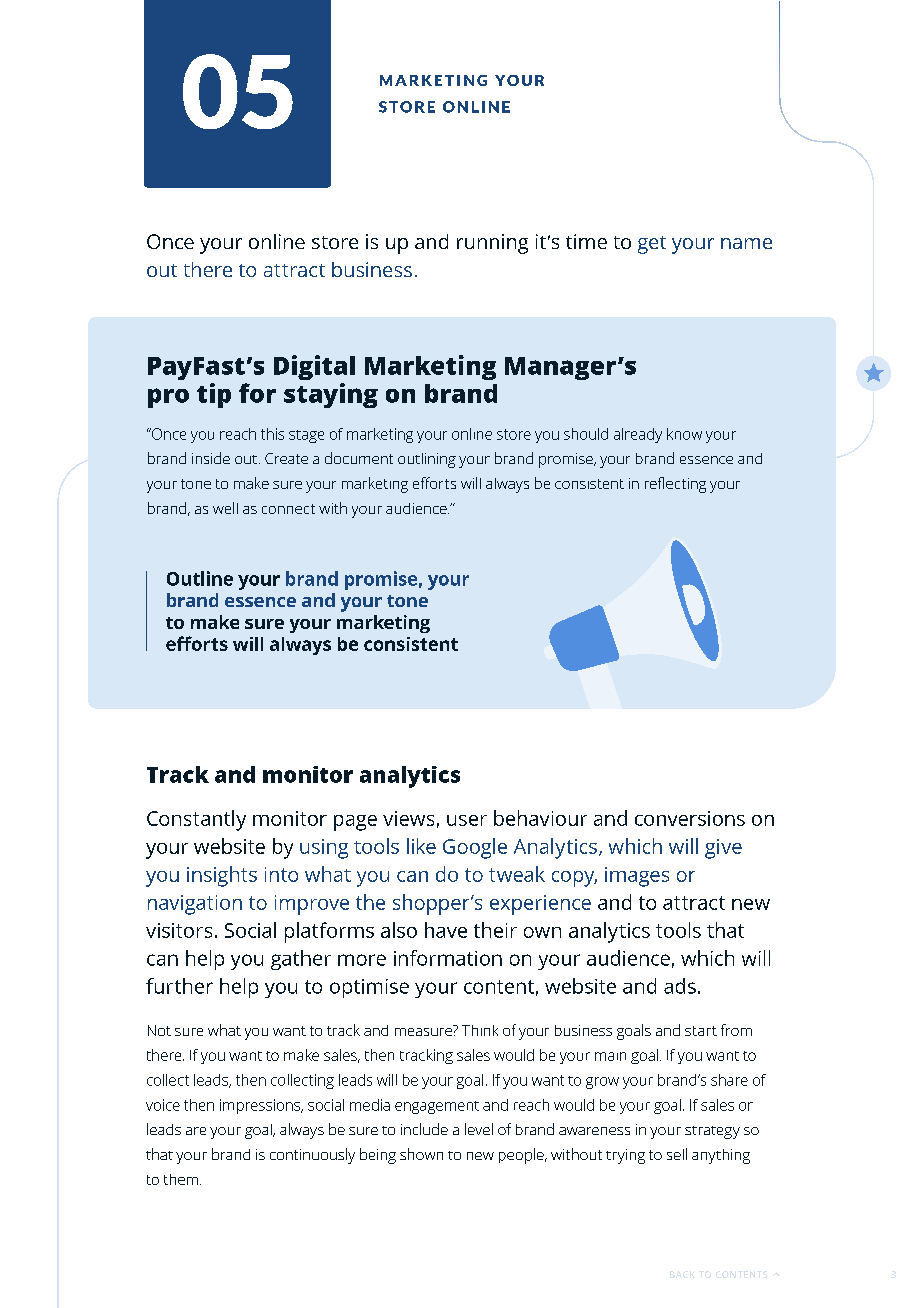 The image size is (924, 1308). Describe the element at coordinates (675, 485) in the page. I see `reflecting` at that location.
